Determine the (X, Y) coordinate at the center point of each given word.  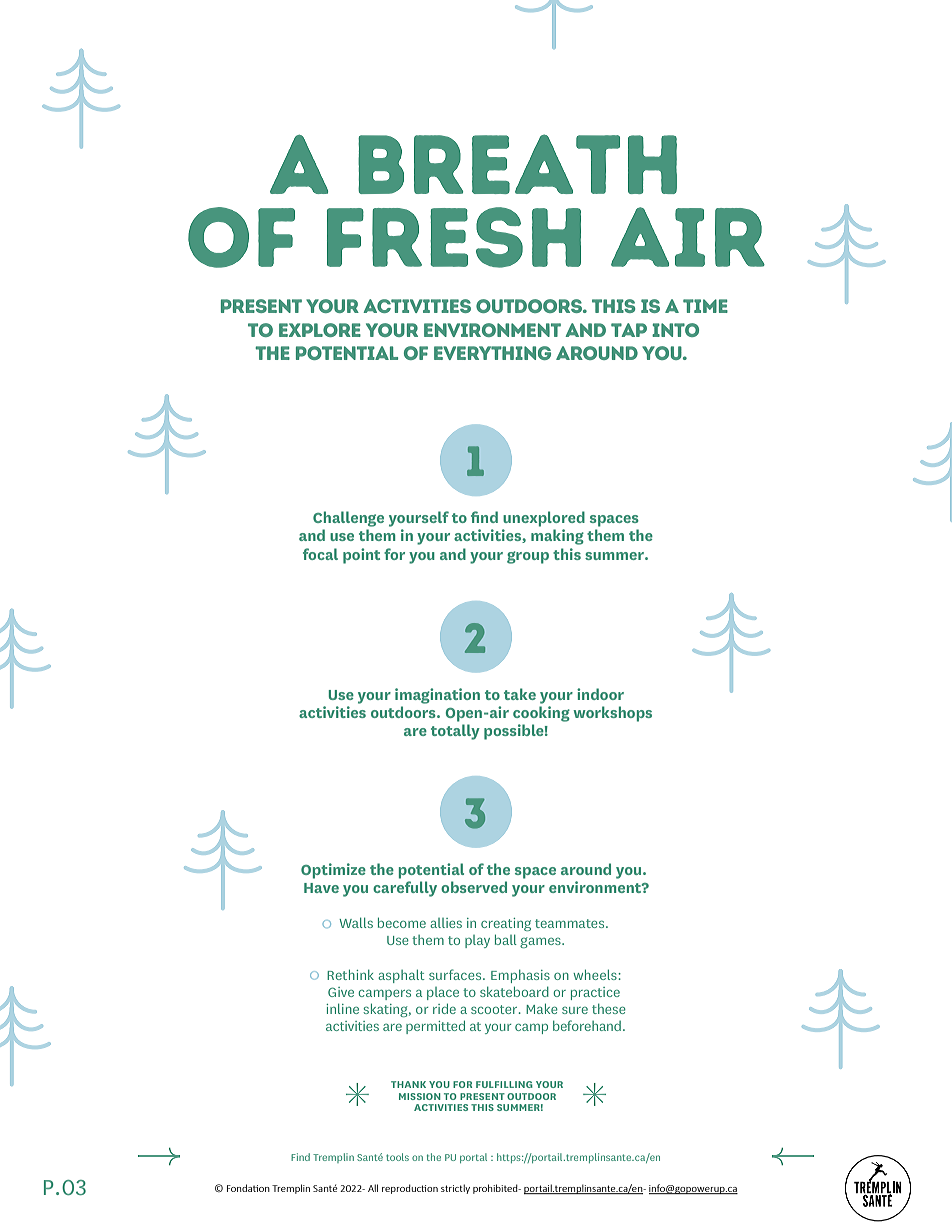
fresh (454, 237)
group (528, 557)
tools (397, 1157)
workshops (612, 714)
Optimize (333, 871)
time (705, 306)
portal (473, 1158)
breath (517, 164)
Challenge (348, 519)
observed (474, 887)
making (557, 537)
